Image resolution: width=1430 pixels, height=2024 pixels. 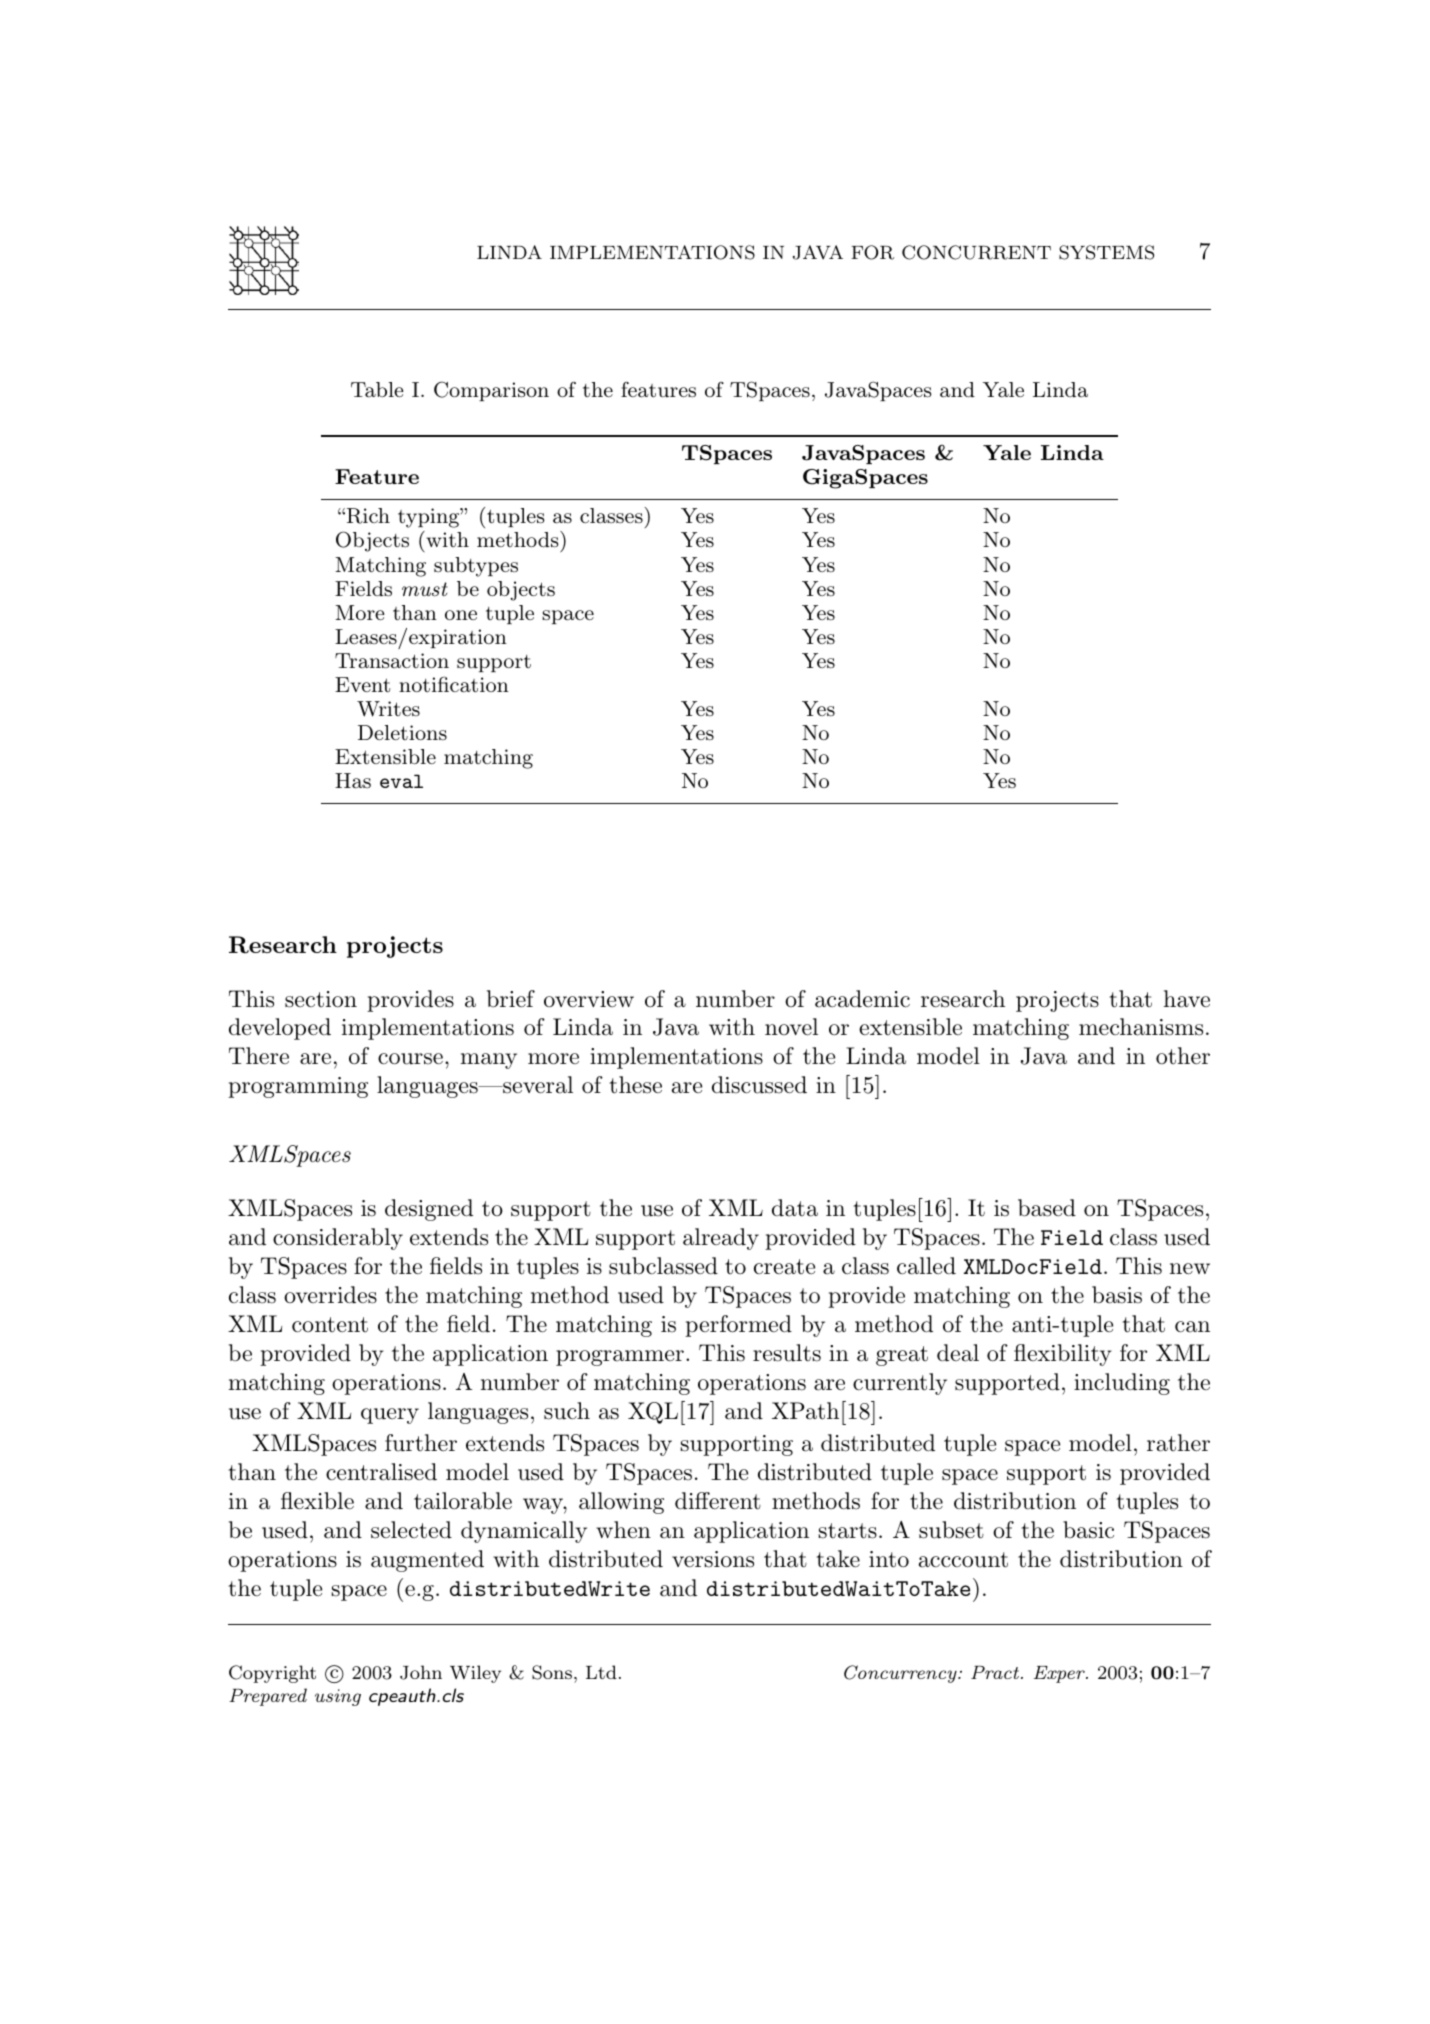 I want to click on Table, so click(x=377, y=389).
